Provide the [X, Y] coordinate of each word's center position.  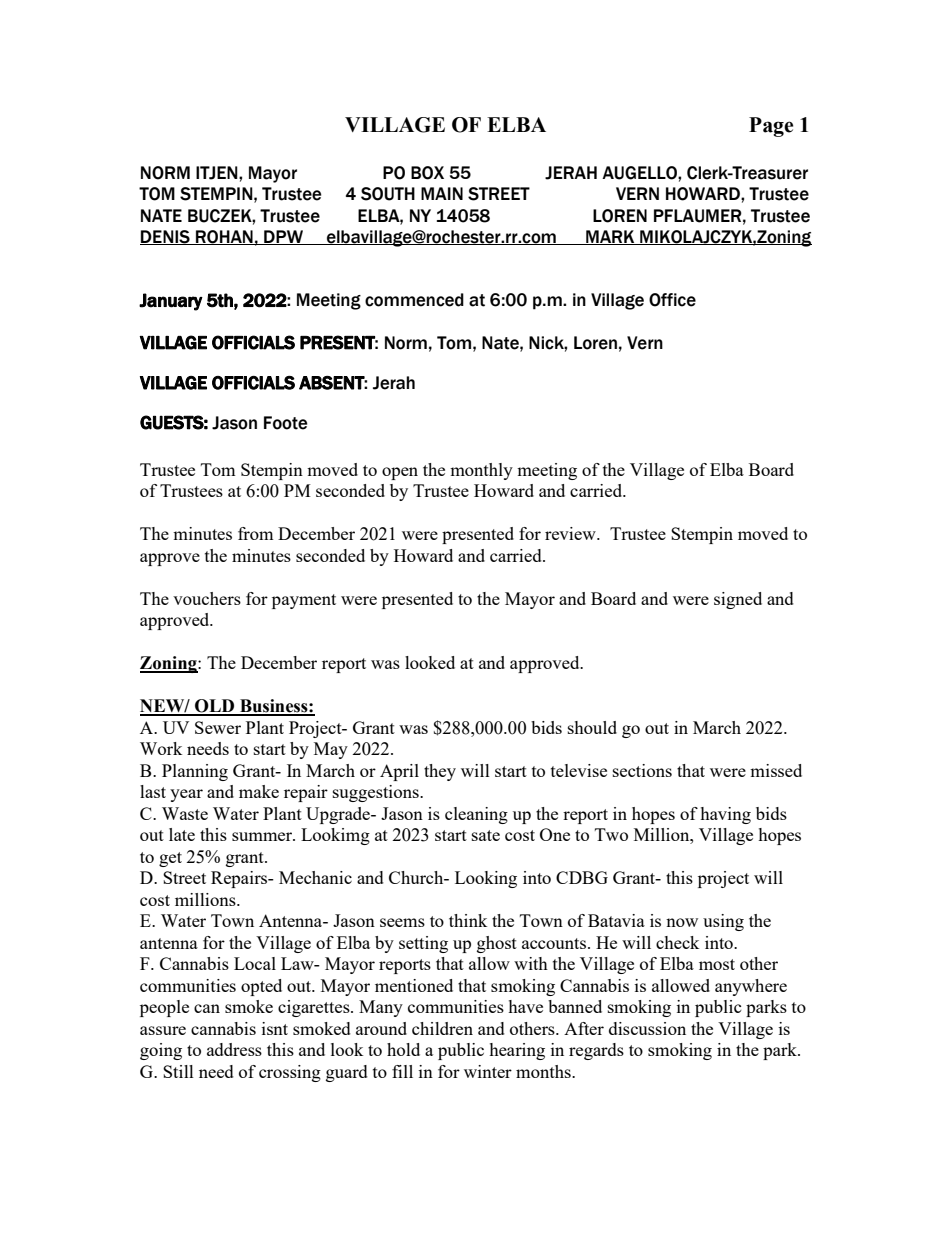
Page [771, 127]
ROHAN [224, 237]
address [234, 1049]
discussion [647, 1028]
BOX [427, 173]
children [442, 1028]
